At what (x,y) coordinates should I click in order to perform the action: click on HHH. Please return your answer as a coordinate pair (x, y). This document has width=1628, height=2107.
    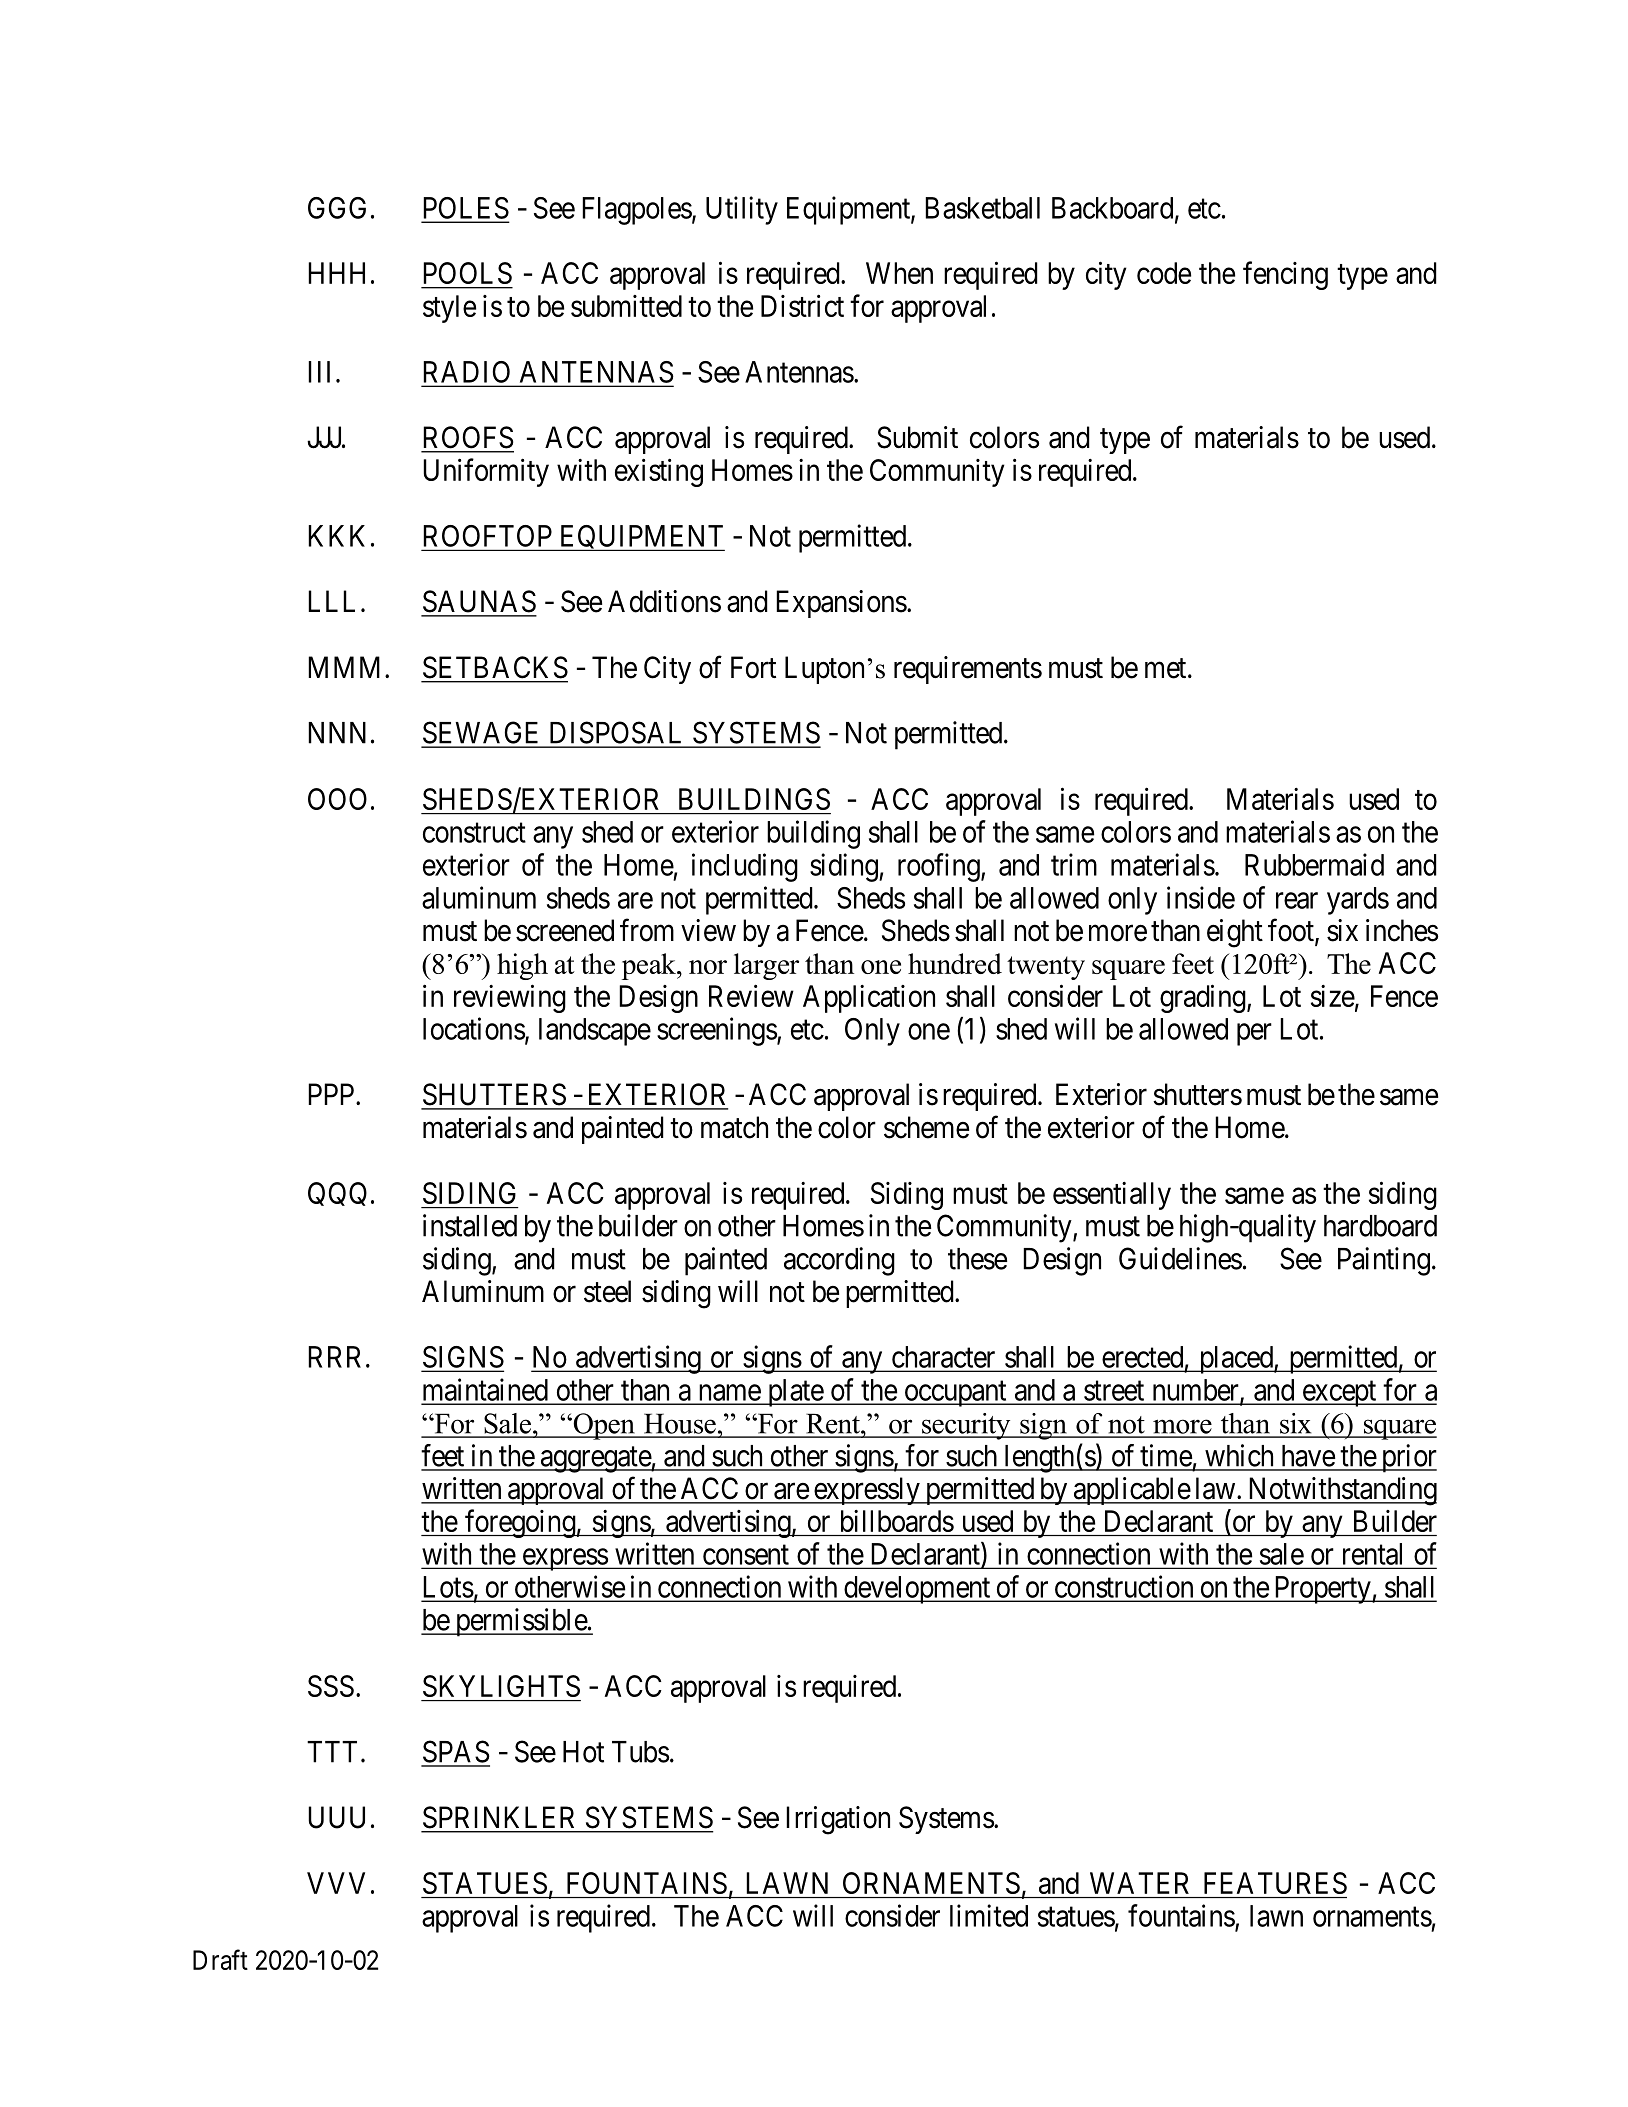
    Looking at the image, I should click on (336, 273).
